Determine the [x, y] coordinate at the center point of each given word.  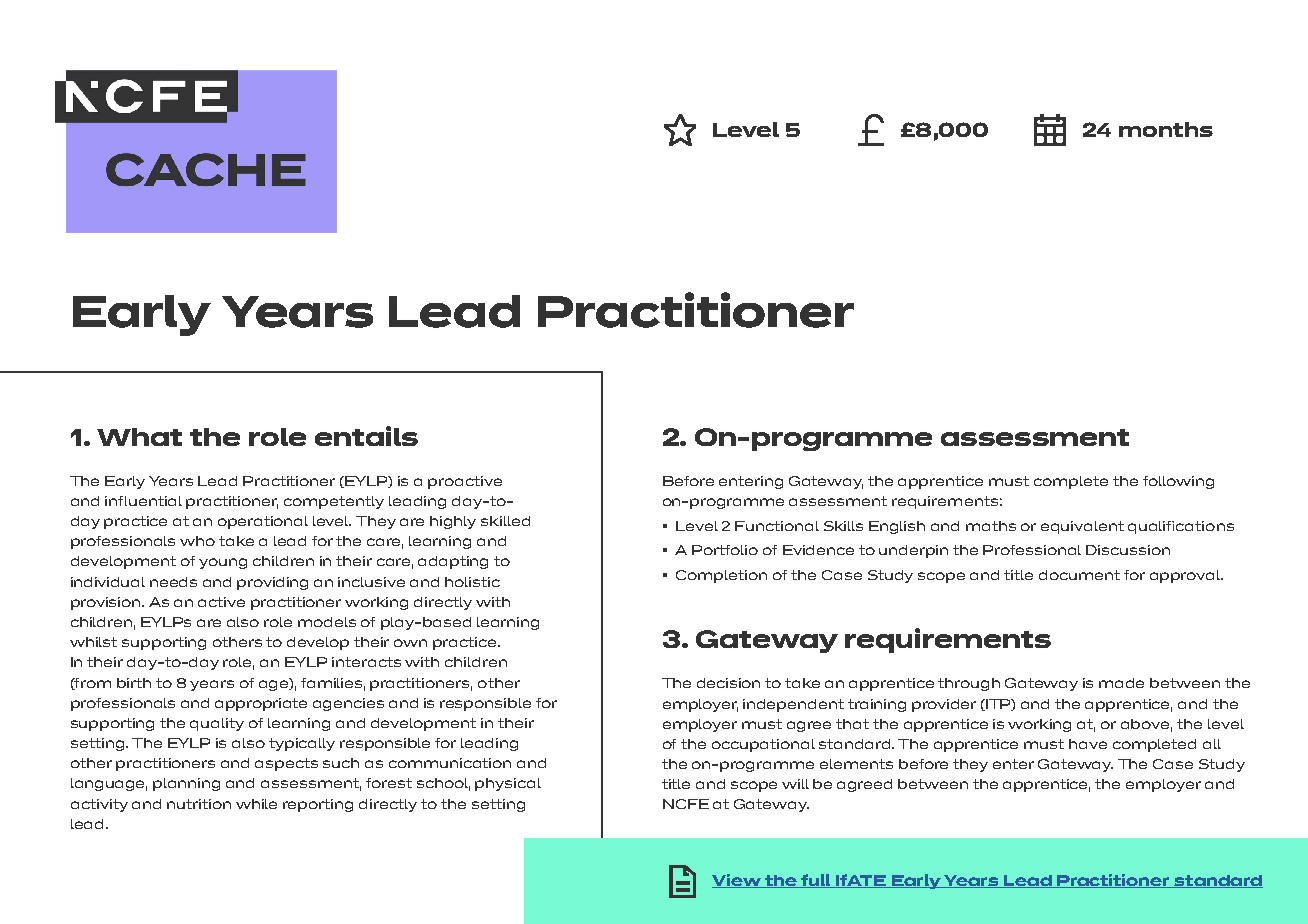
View [737, 881]
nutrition [199, 804]
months [1166, 129]
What [139, 437]
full [816, 881]
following [1178, 482]
